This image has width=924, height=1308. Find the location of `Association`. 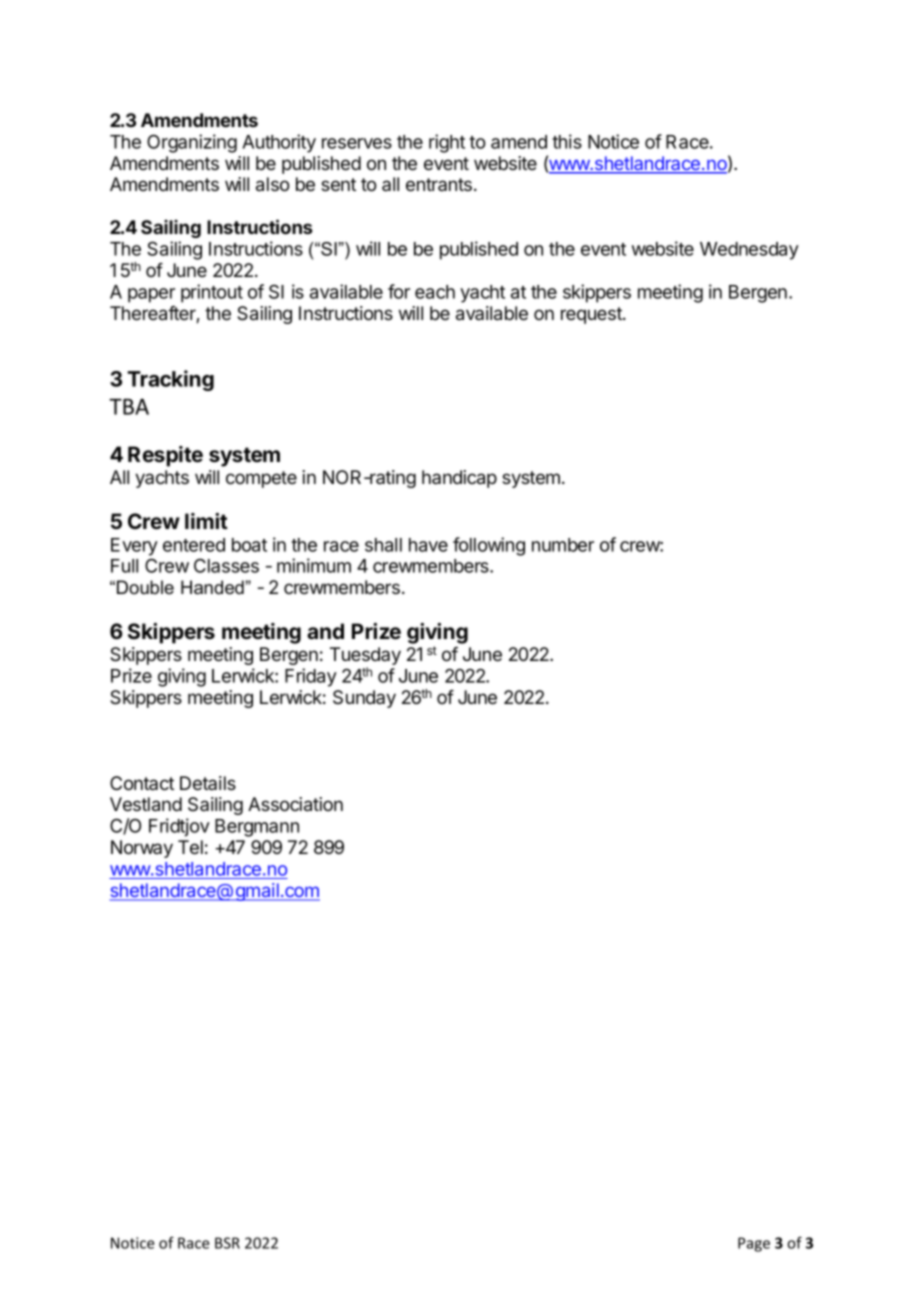

Association is located at coordinates (295, 804).
